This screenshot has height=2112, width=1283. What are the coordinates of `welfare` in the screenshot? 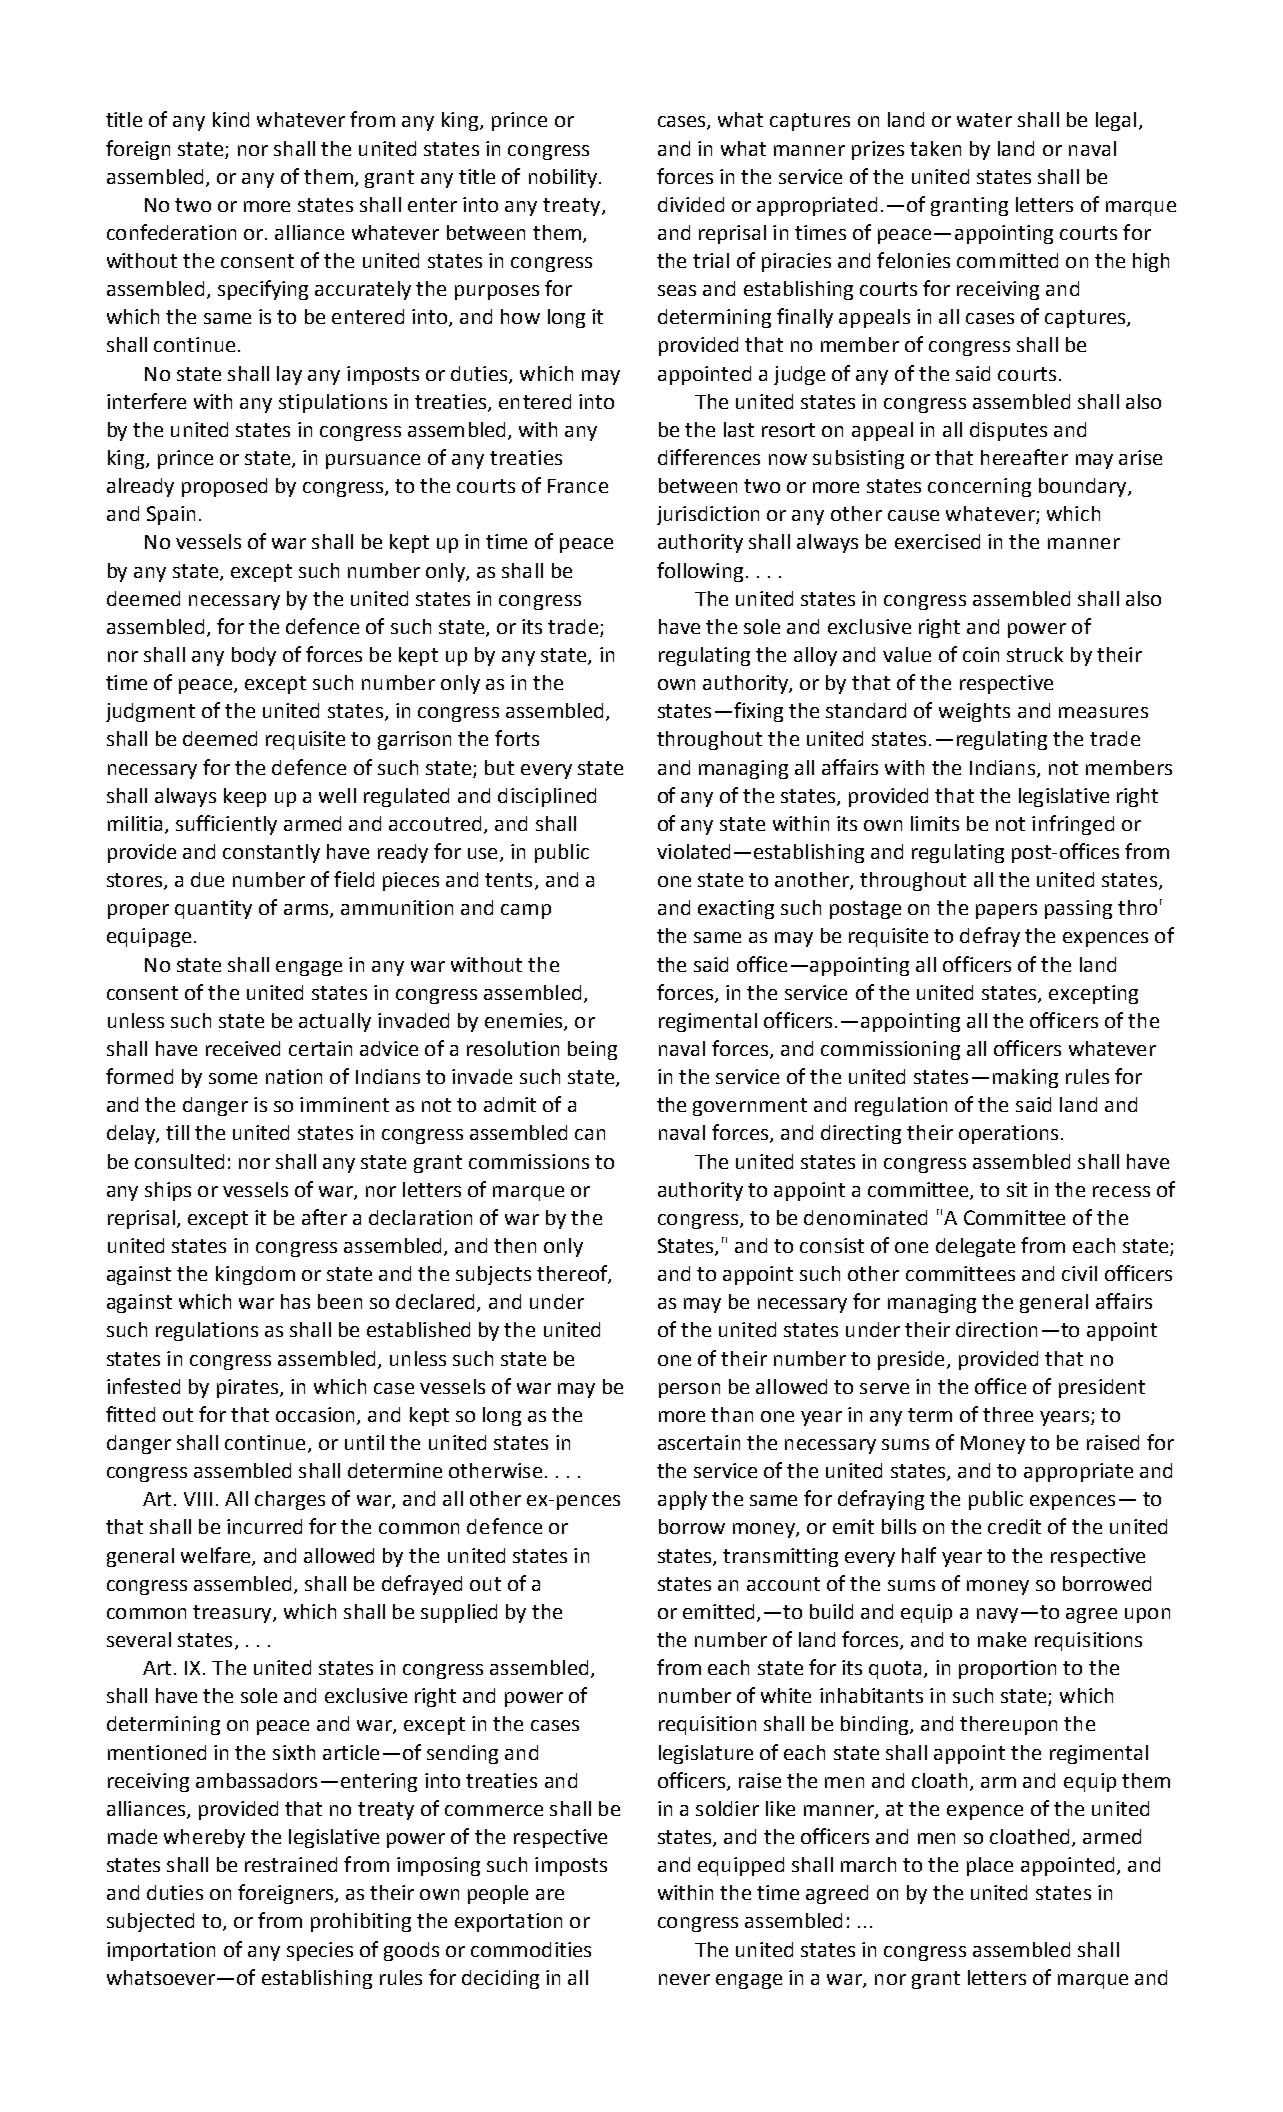 It's located at (217, 1556).
